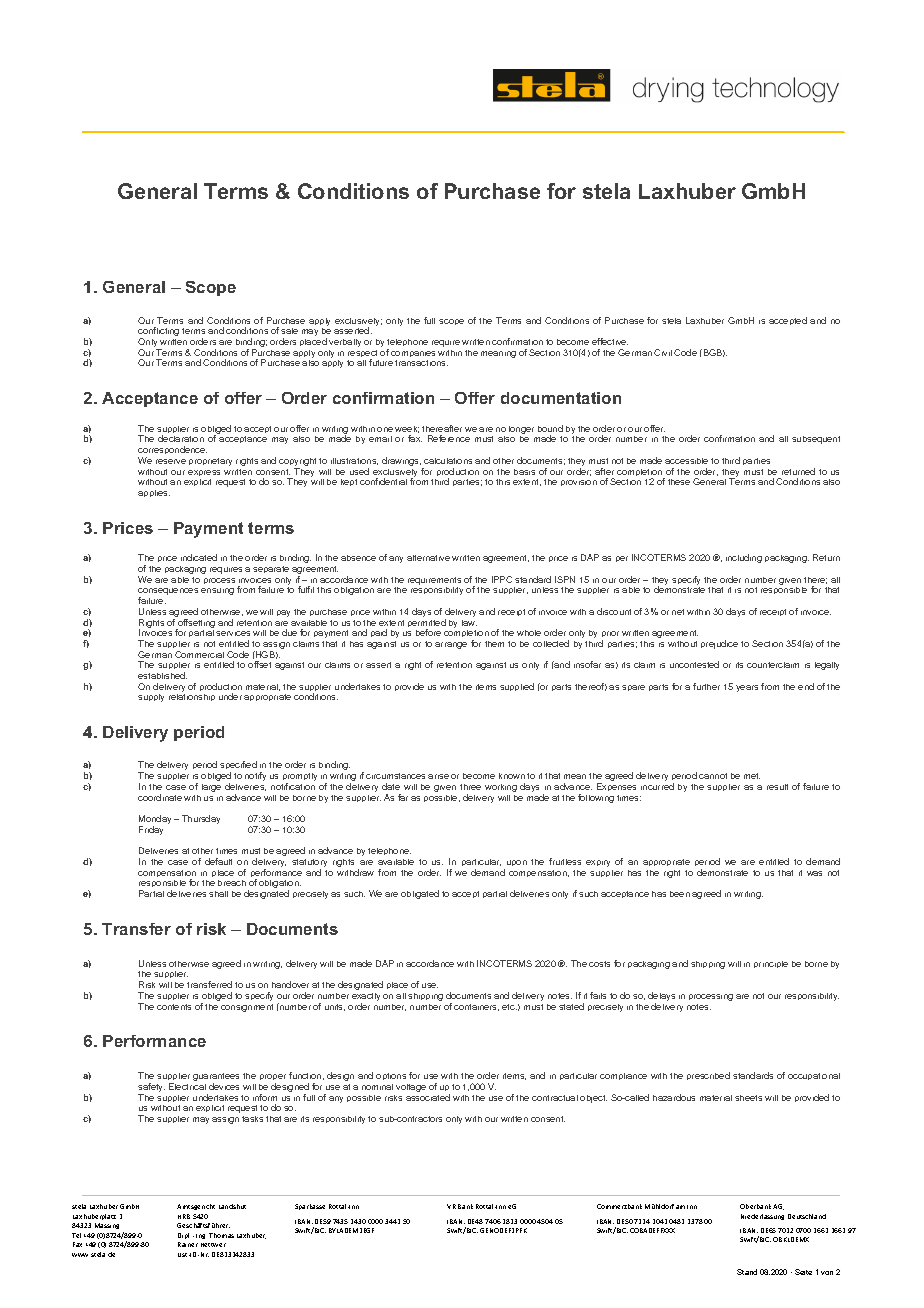 The width and height of the page is (924, 1308). I want to click on prejudice, so click(719, 644).
